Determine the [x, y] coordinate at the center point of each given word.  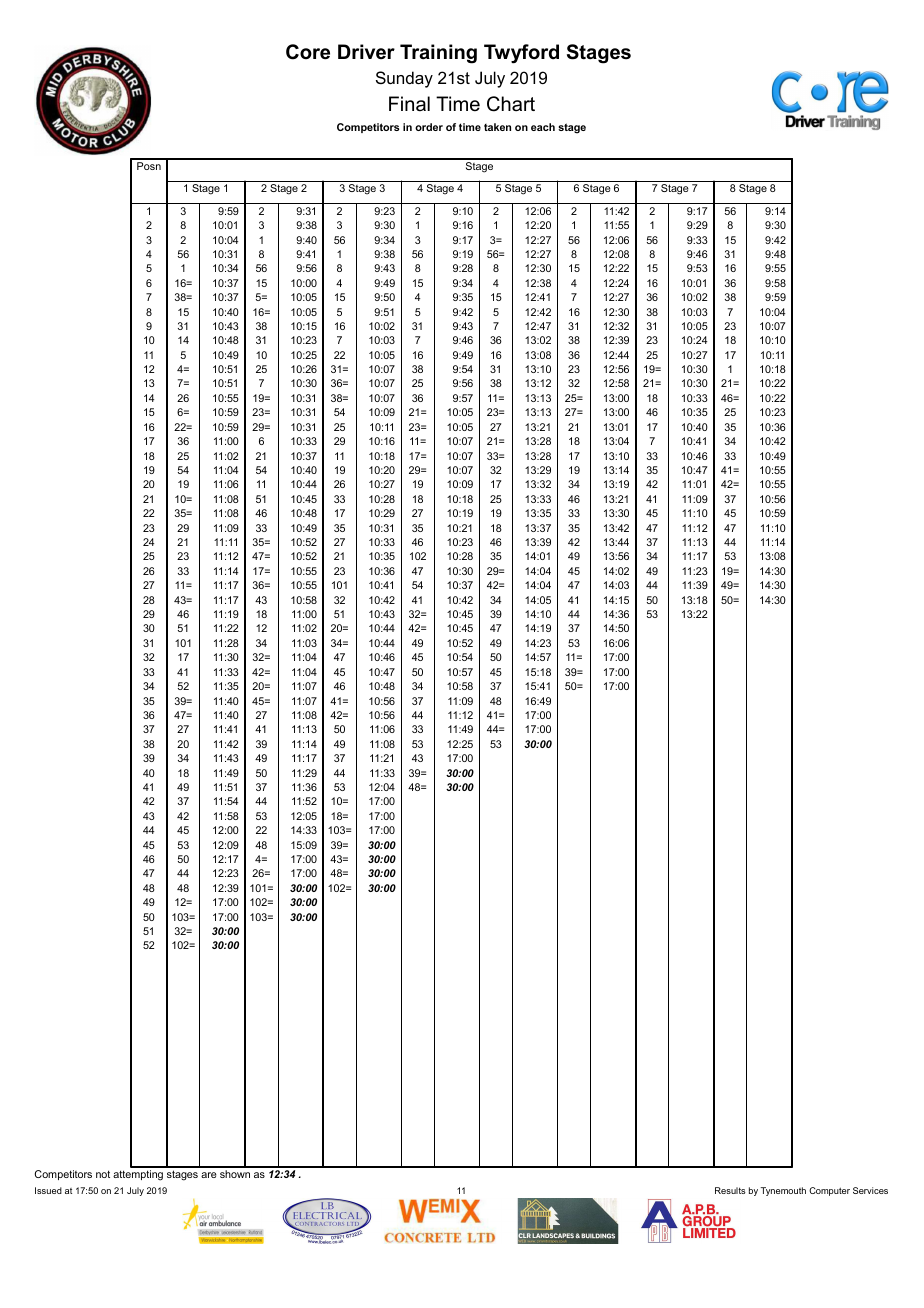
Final [409, 103]
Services [870, 1190]
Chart [511, 104]
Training [438, 54]
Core [308, 52]
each [543, 127]
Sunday [404, 79]
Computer [829, 1191]
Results [730, 1190]
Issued [48, 1190]
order [429, 127]
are [209, 1175]
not [103, 1174]
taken [497, 127]
